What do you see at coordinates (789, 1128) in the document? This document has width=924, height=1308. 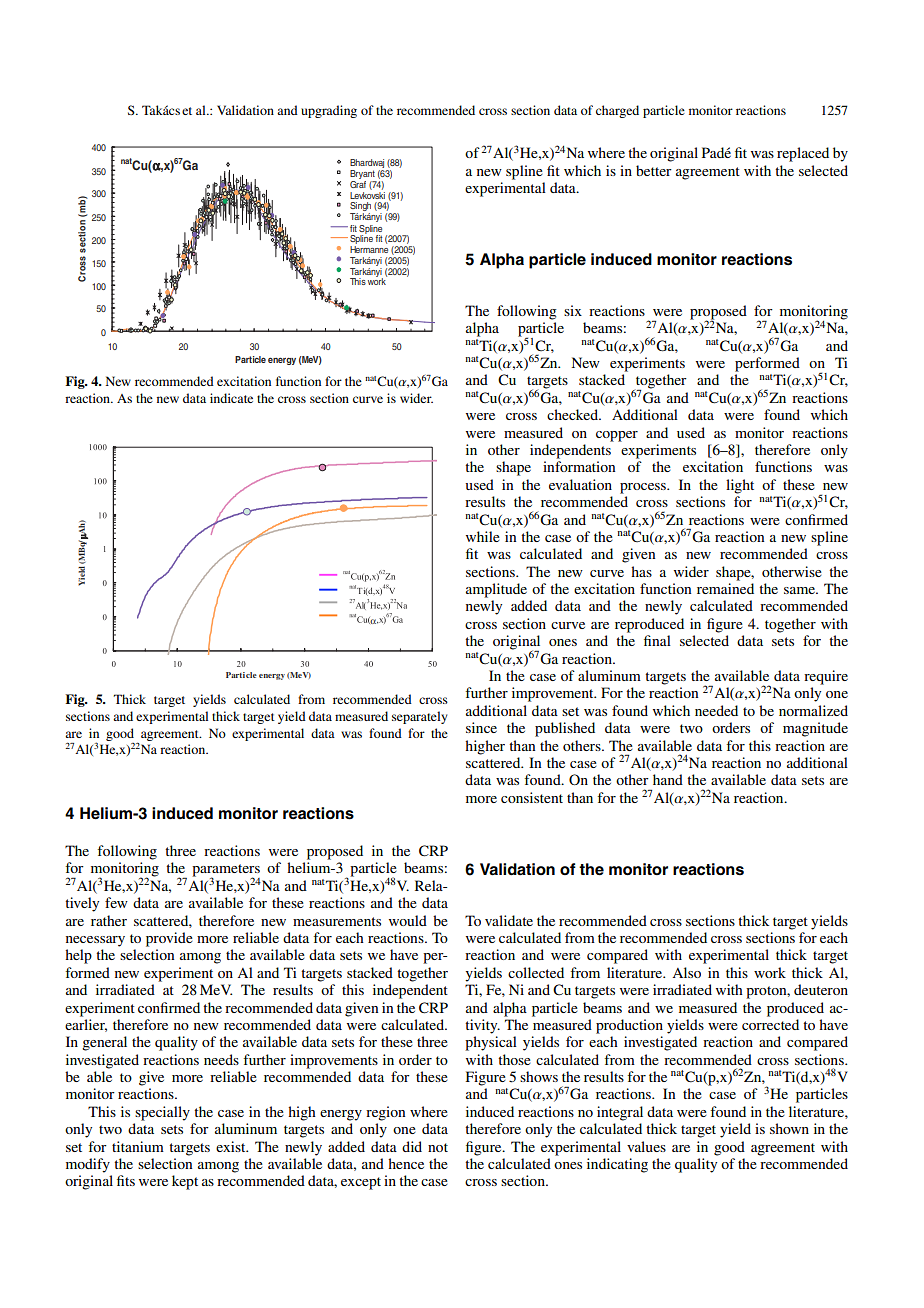 I see `shown` at bounding box center [789, 1128].
